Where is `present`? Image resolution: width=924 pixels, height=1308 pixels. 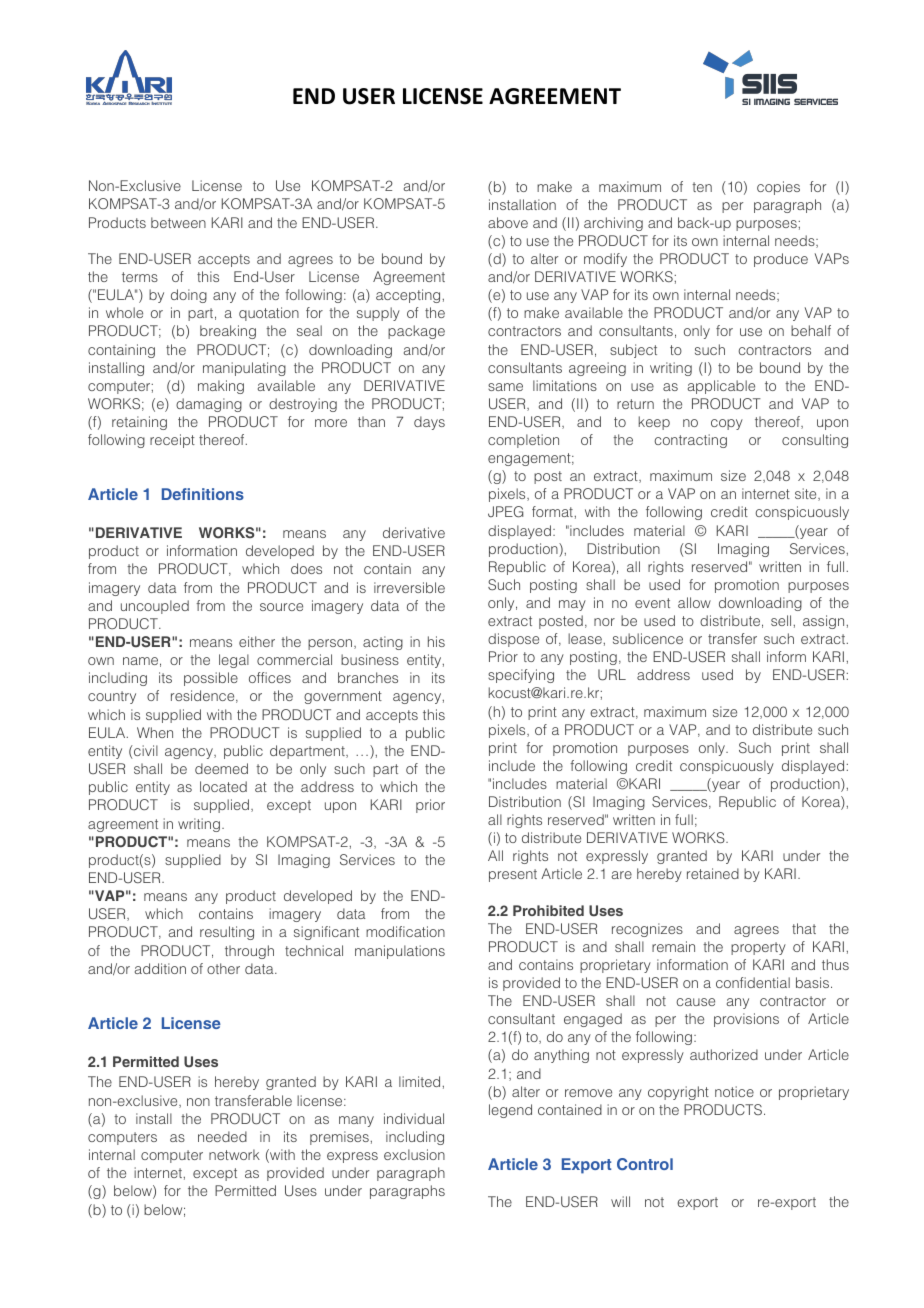
present is located at coordinates (513, 875).
